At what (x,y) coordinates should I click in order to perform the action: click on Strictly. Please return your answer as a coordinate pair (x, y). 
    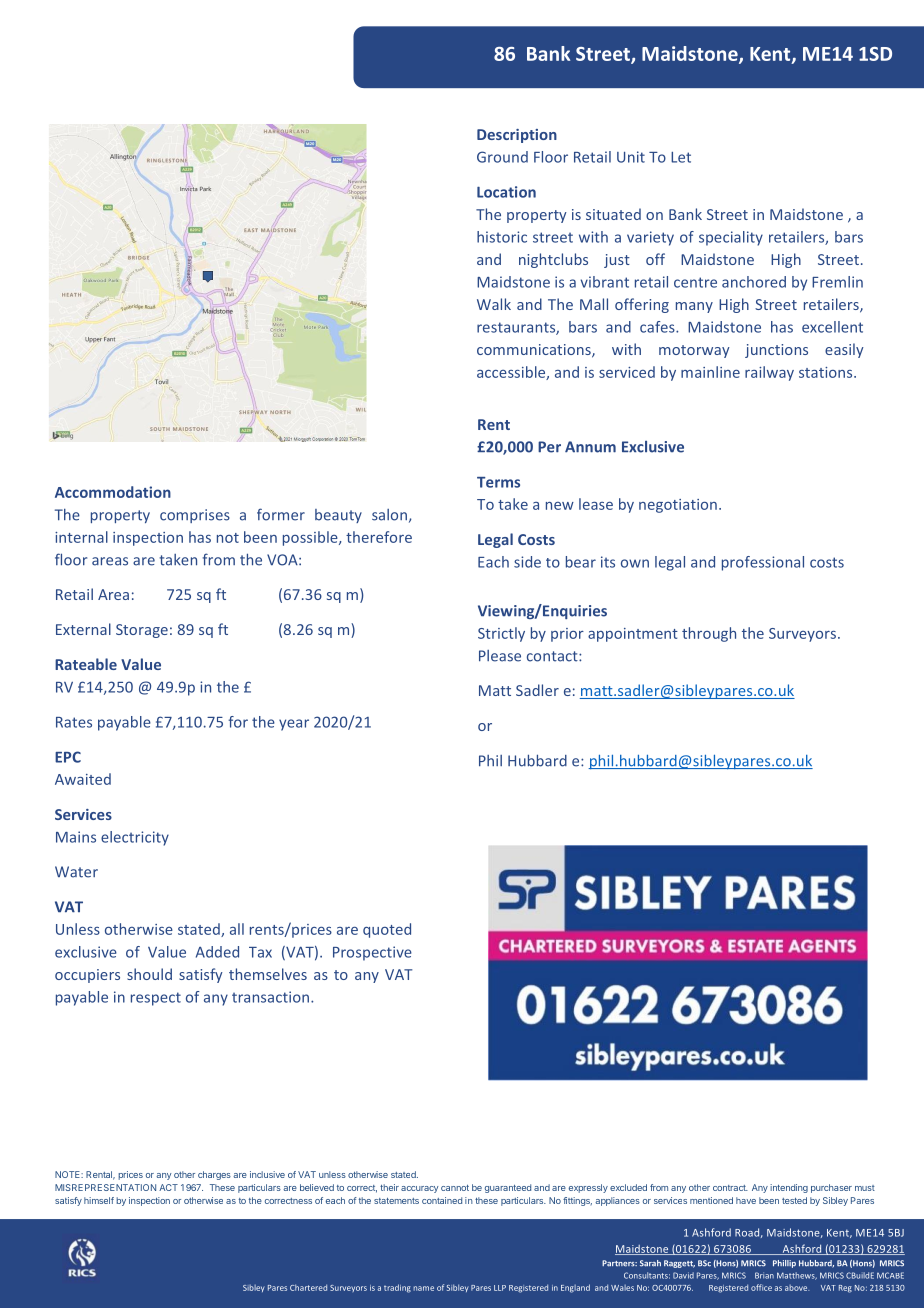
    Looking at the image, I should click on (501, 634).
